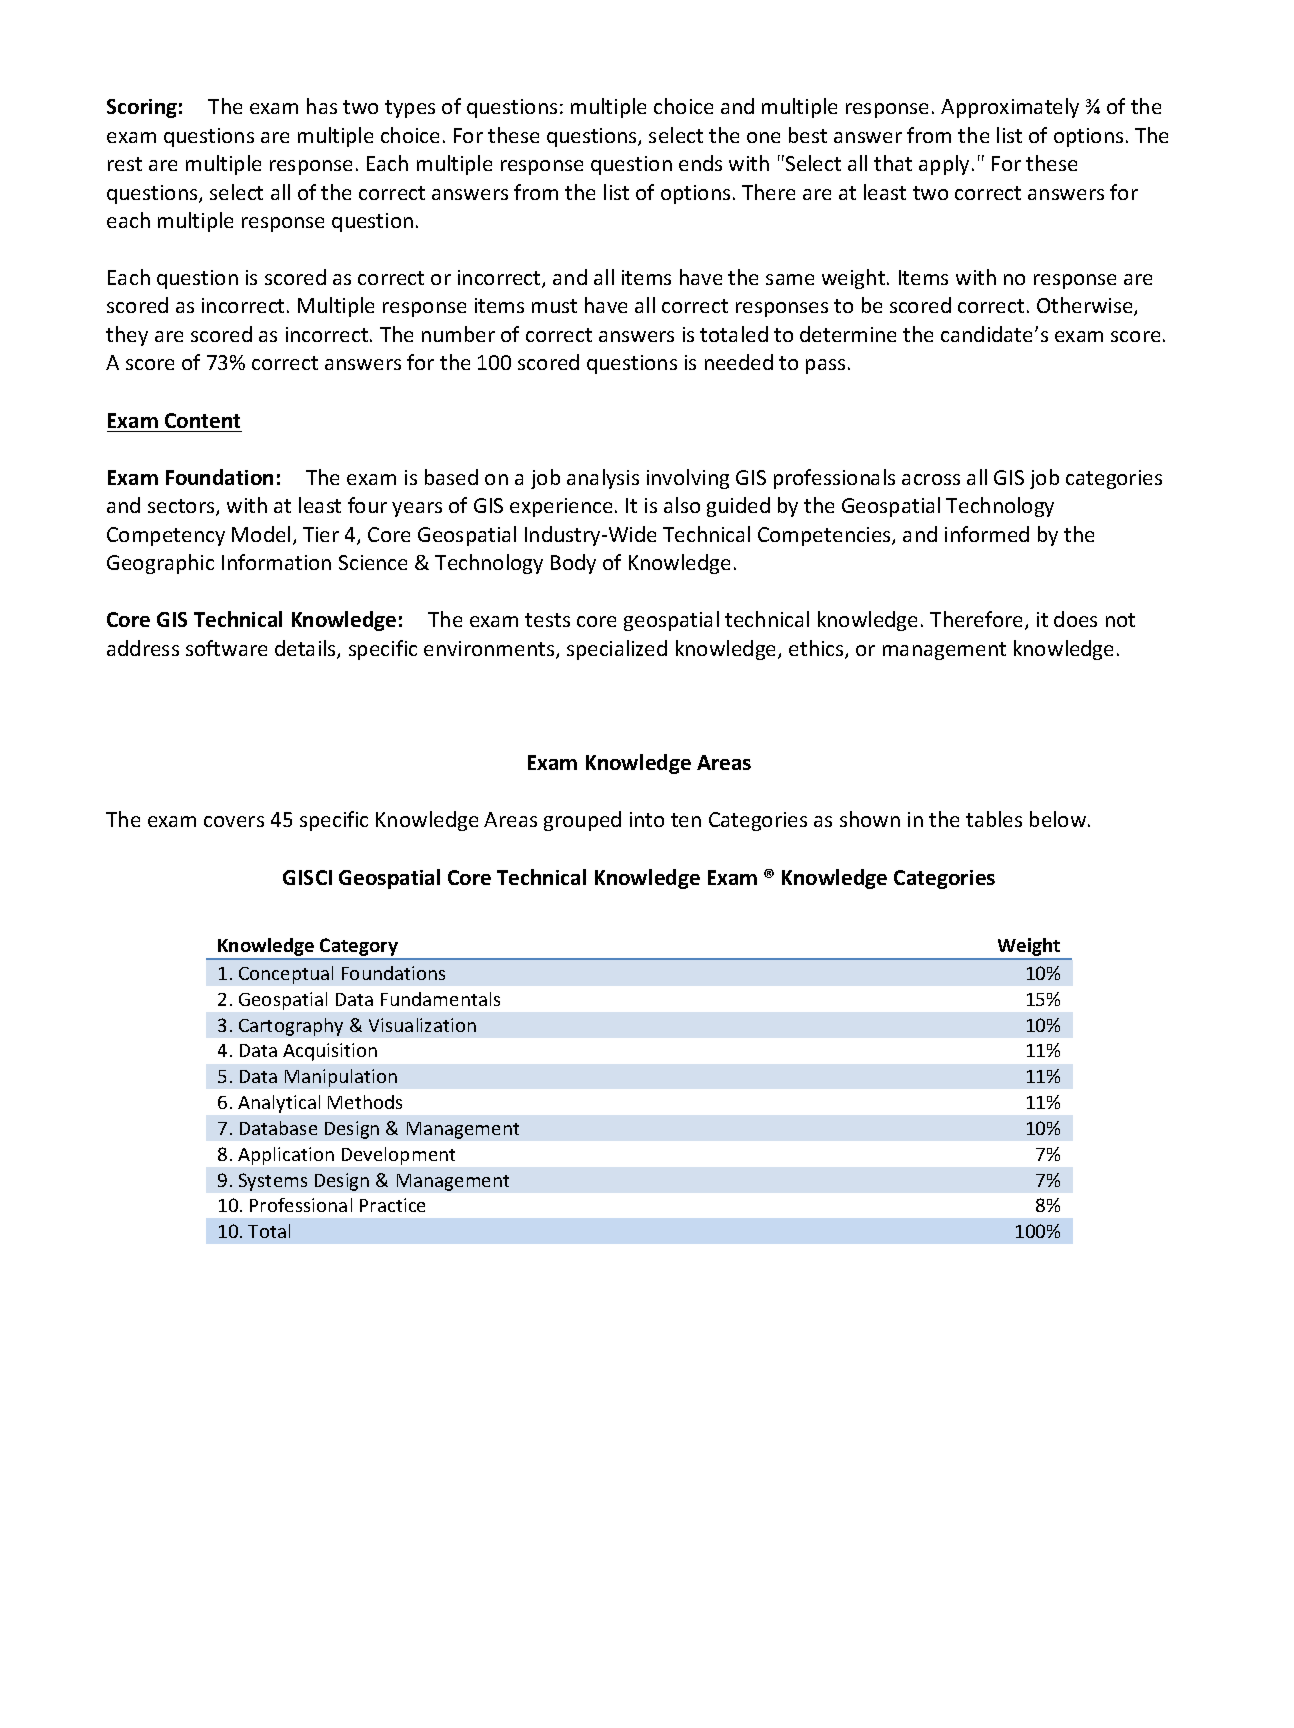  Describe the element at coordinates (1010, 108) in the screenshot. I see `Approximately` at that location.
